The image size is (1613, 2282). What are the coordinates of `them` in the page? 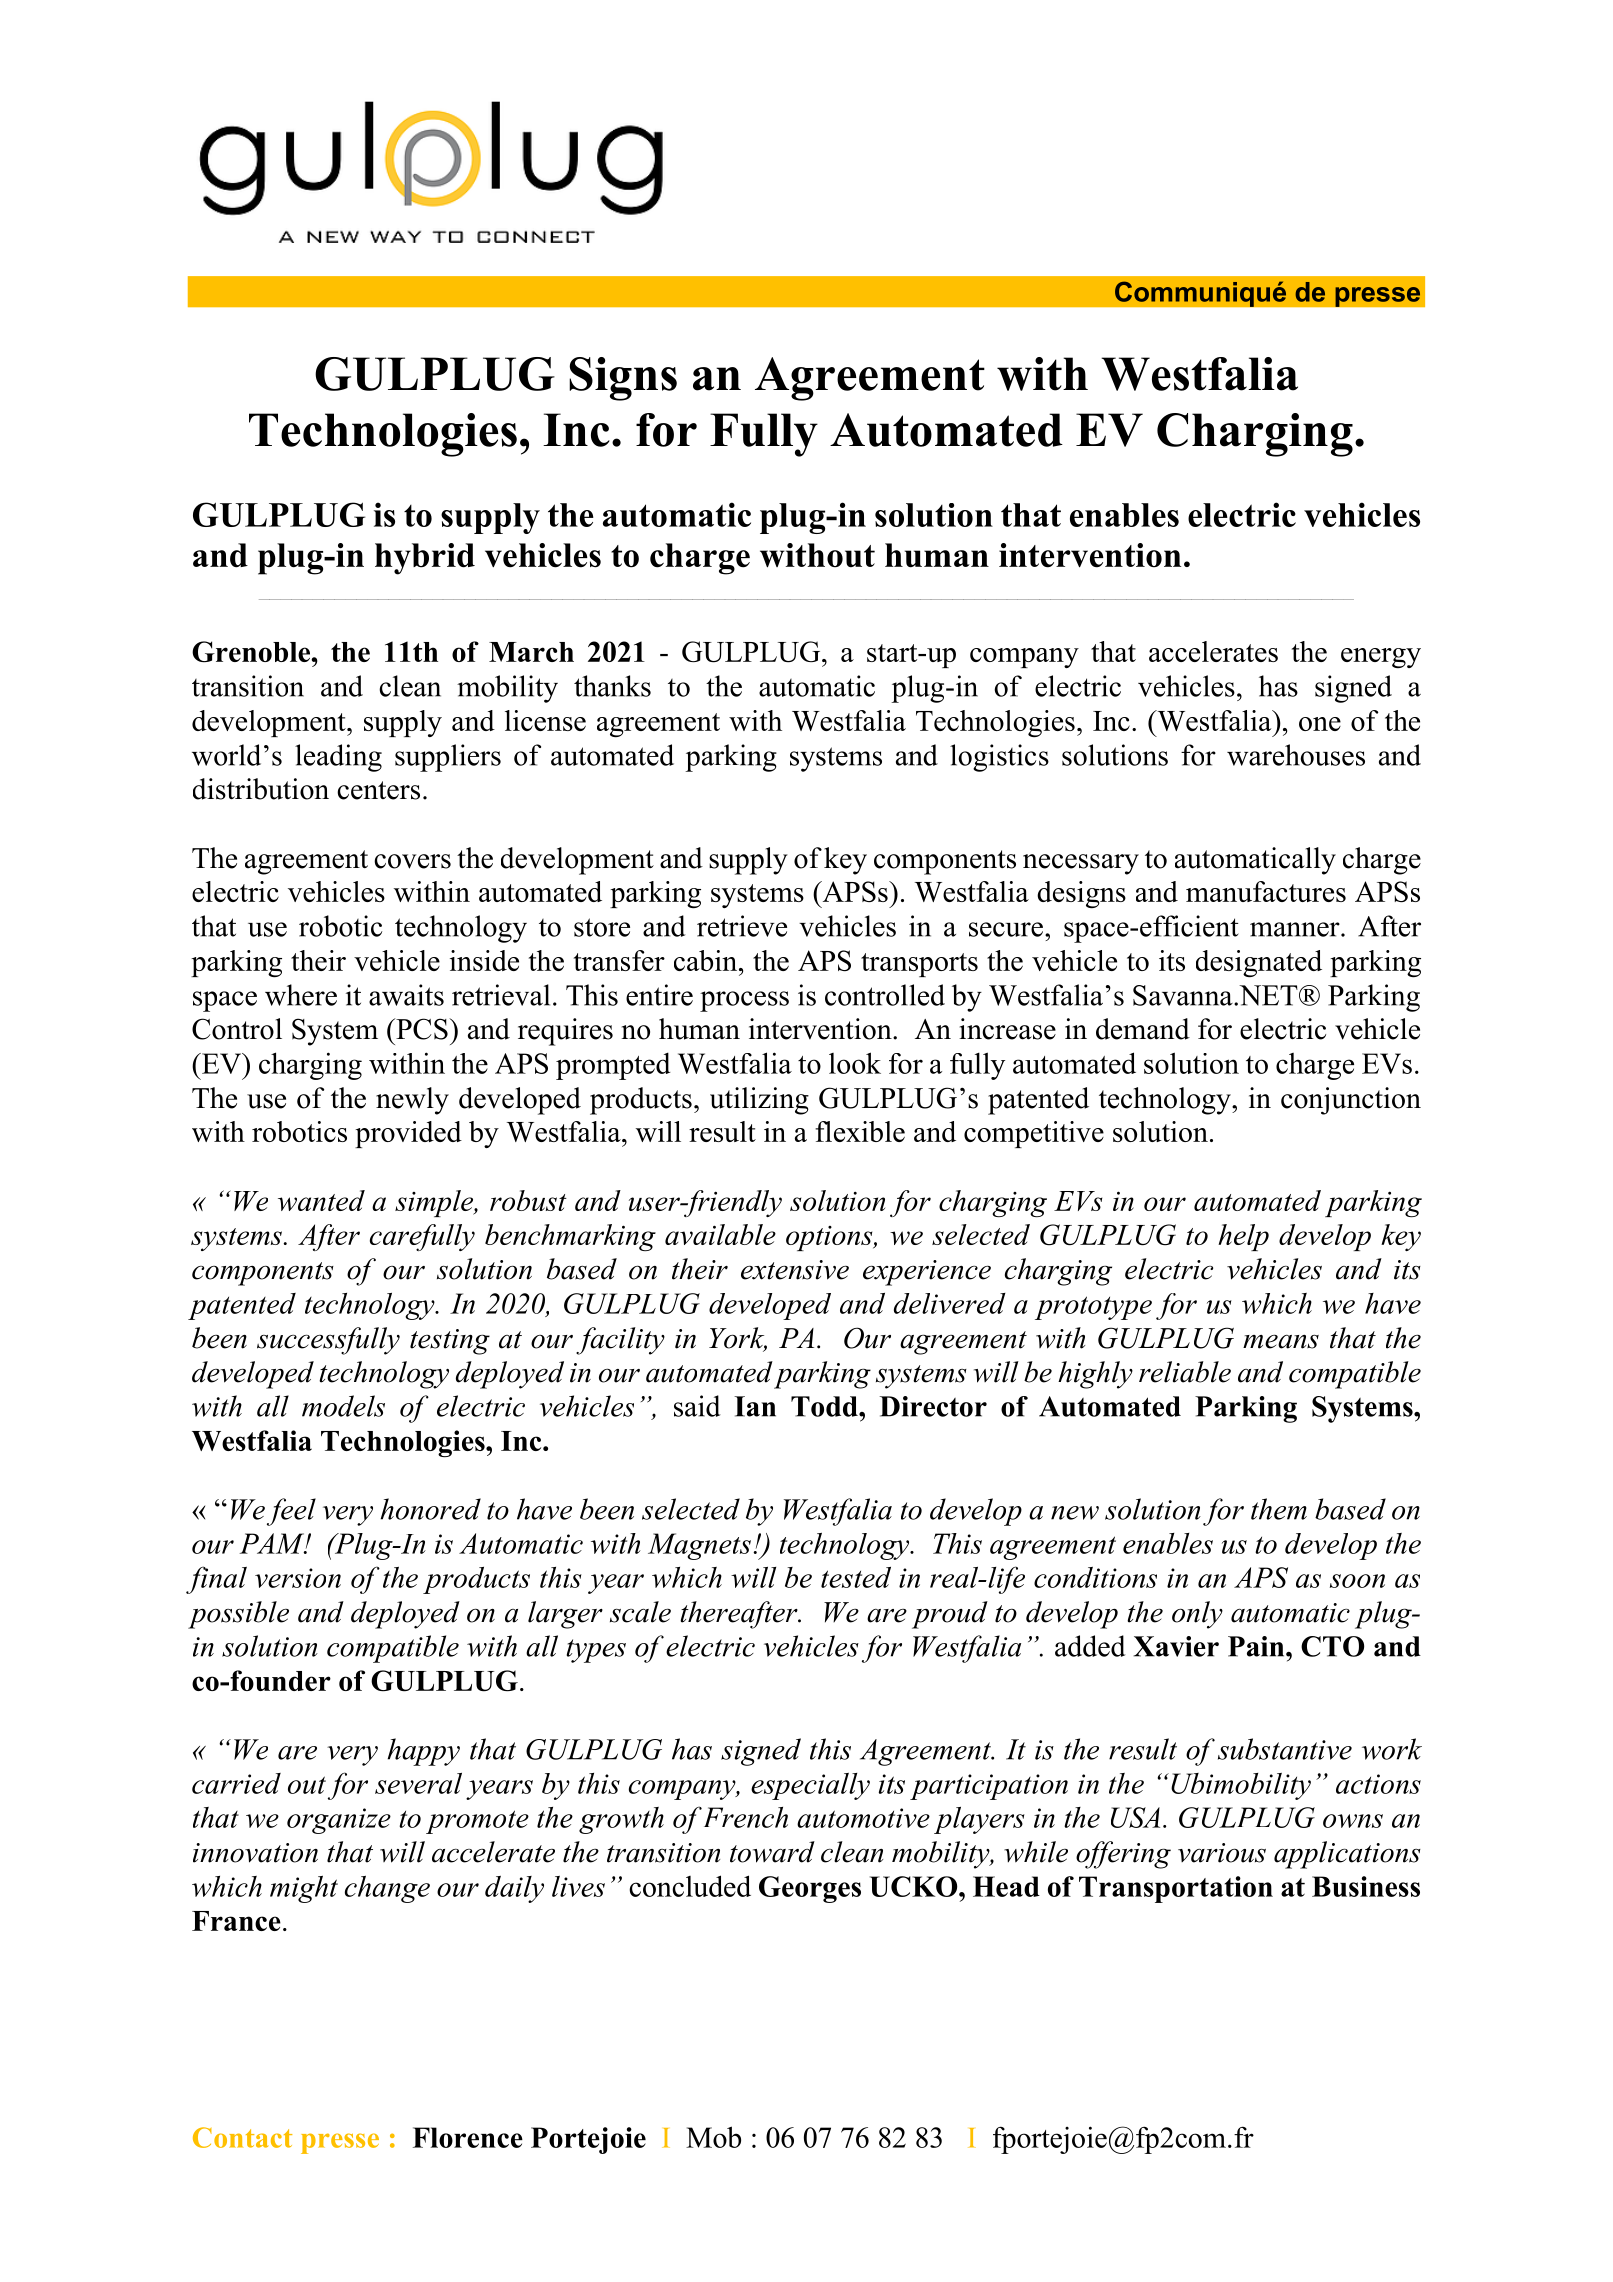 It's located at (1279, 1509).
